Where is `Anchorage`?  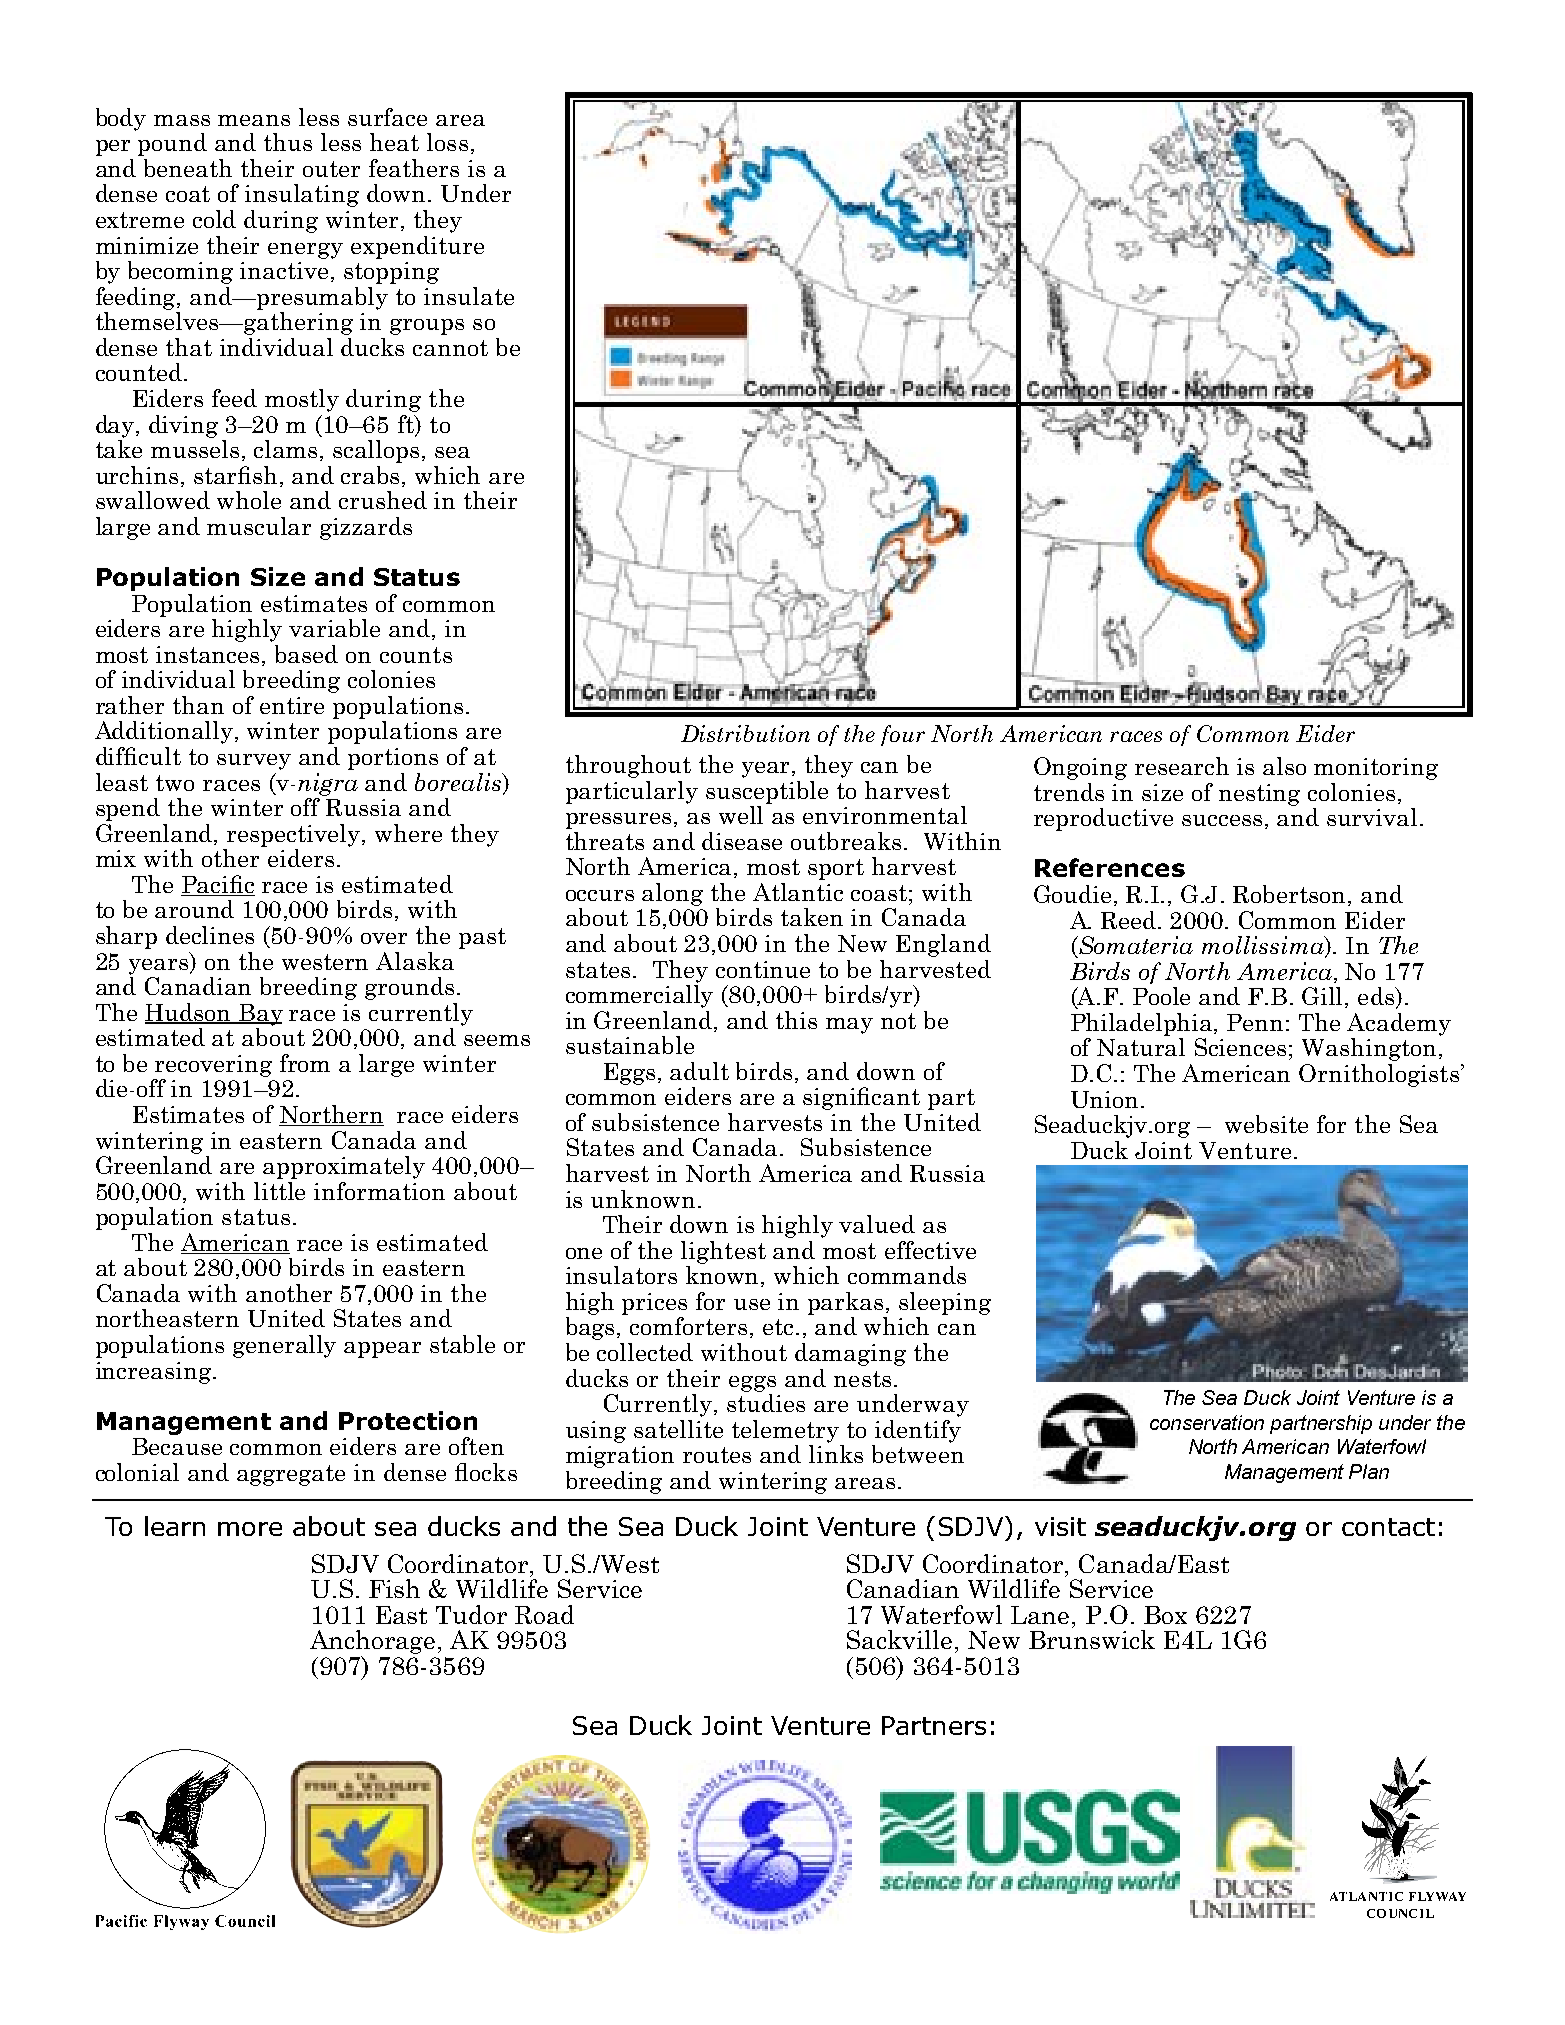 Anchorage is located at coordinates (372, 1643).
